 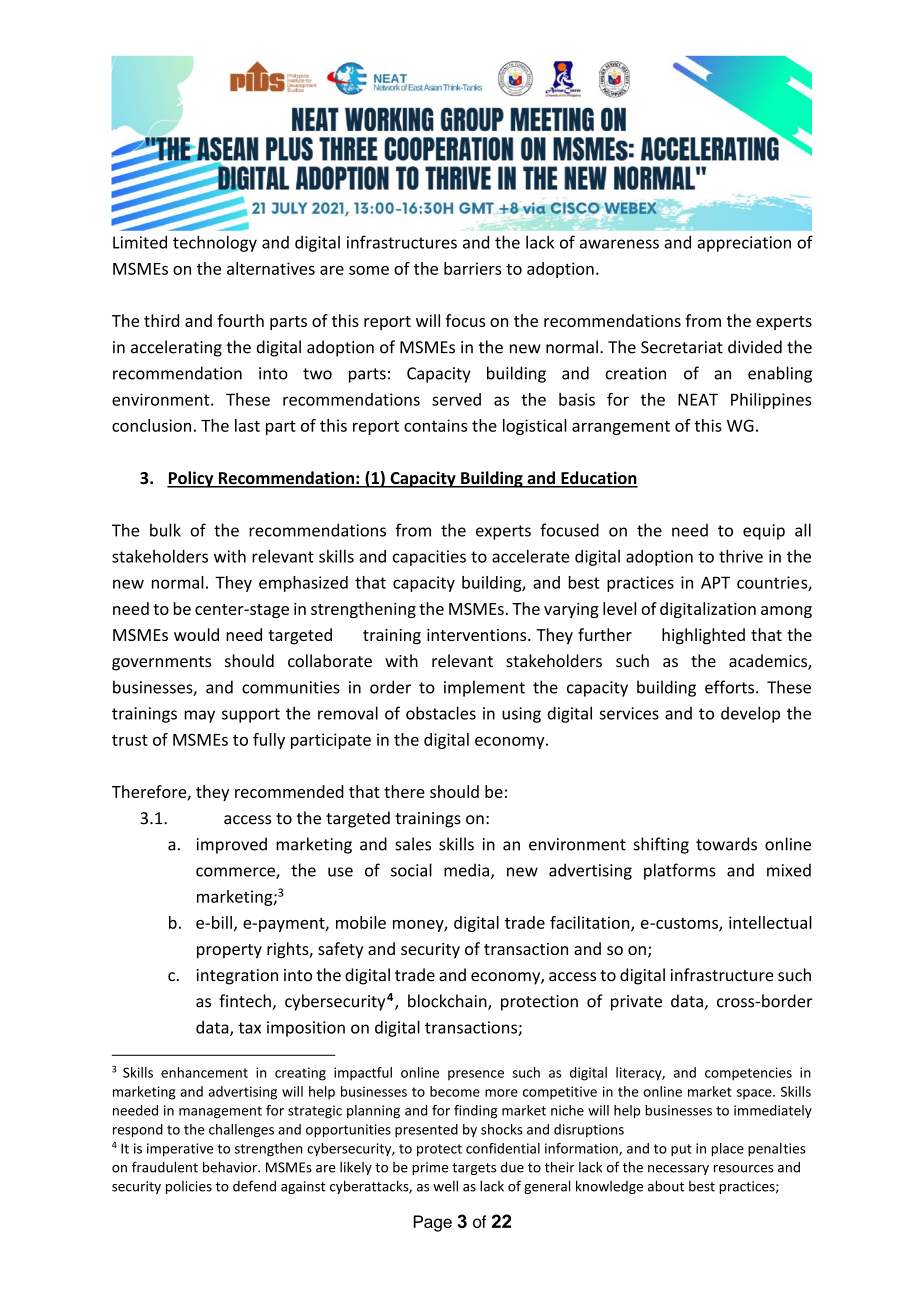 What do you see at coordinates (196, 634) in the screenshot?
I see `would` at bounding box center [196, 634].
